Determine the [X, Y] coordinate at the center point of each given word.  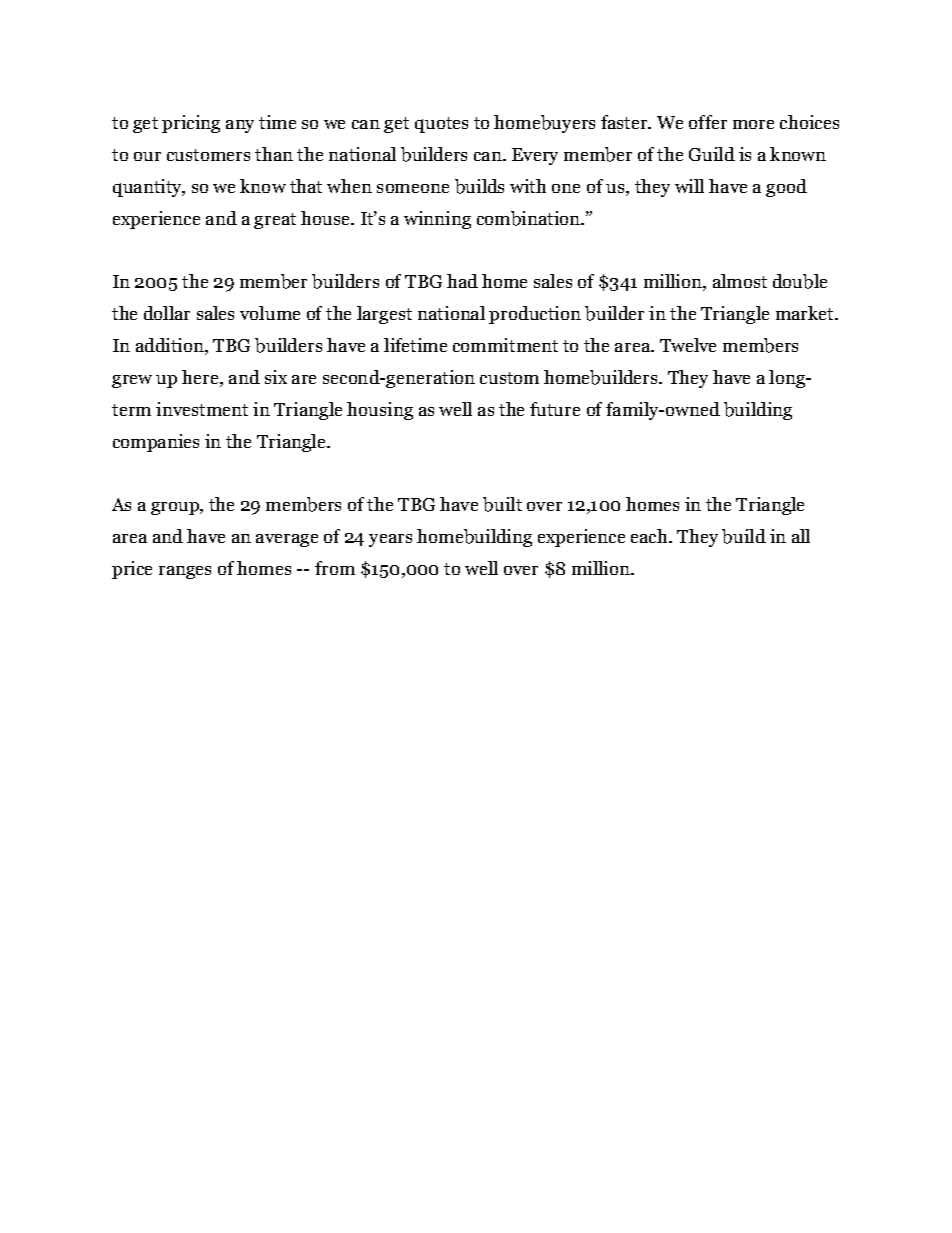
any [240, 126]
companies [156, 443]
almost [740, 281]
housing [380, 411]
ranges [185, 572]
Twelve [688, 345]
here [201, 378]
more [753, 124]
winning [437, 220]
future [555, 409]
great [275, 221]
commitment [505, 345]
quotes [441, 125]
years [390, 540]
